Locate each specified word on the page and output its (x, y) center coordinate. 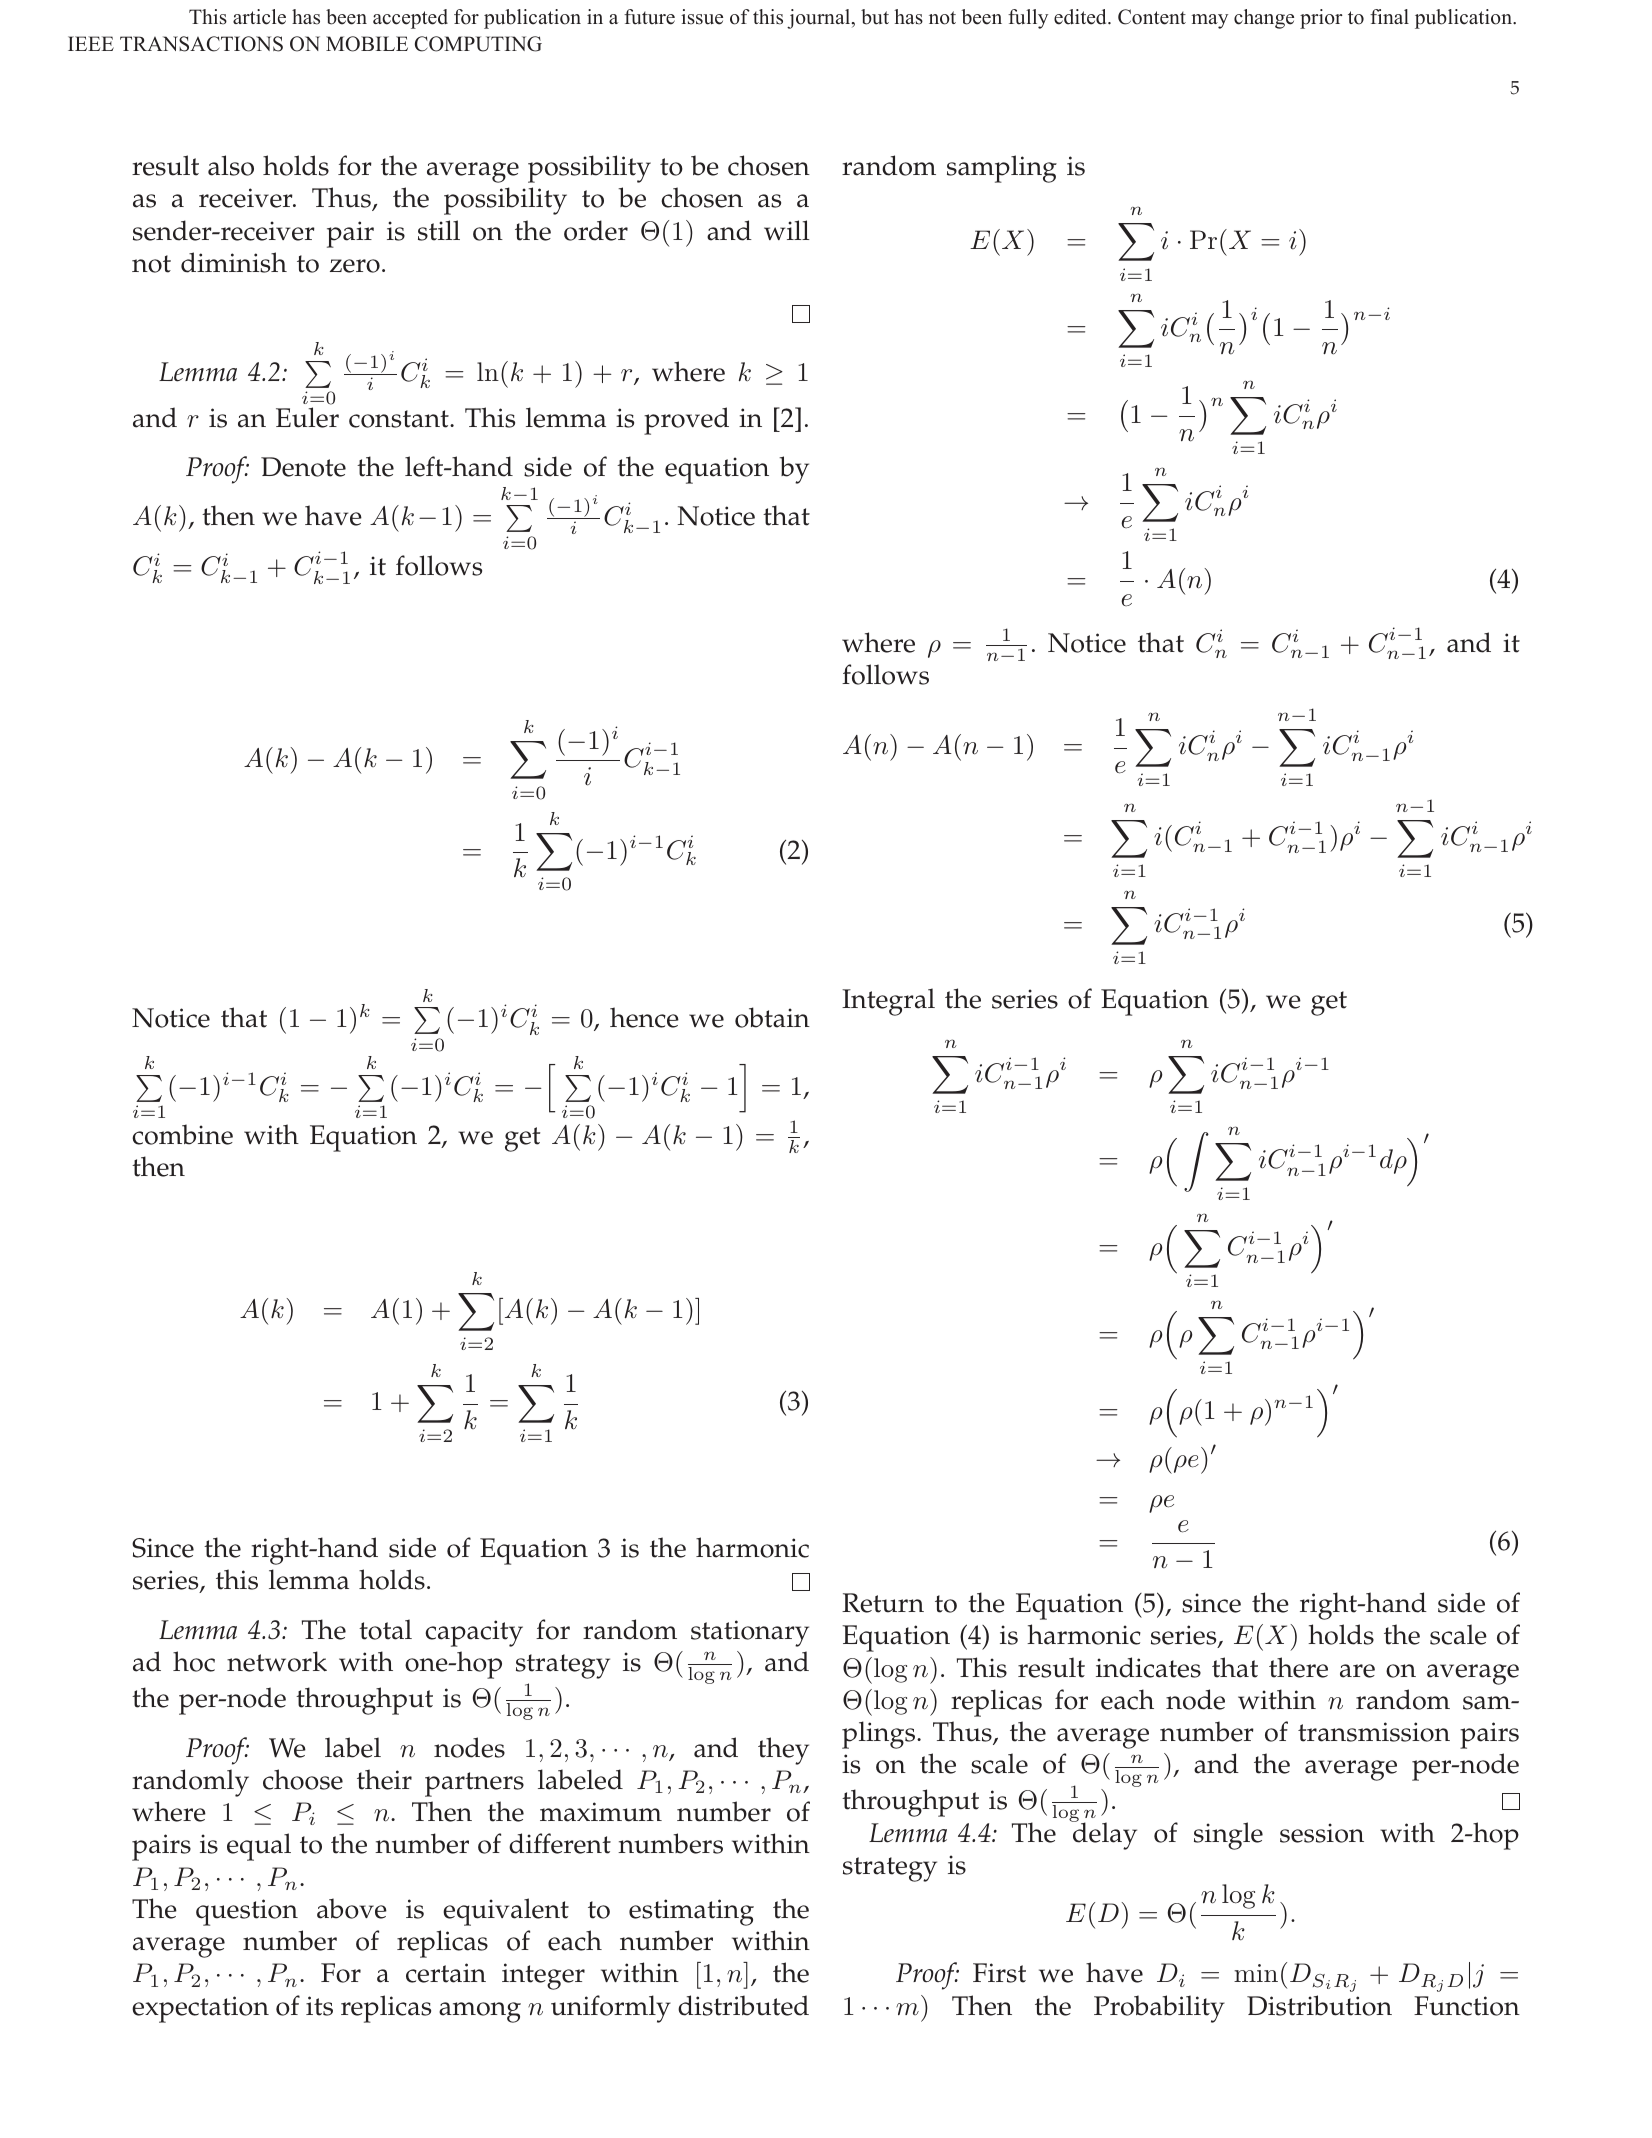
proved (686, 421)
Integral (888, 1002)
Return (883, 1603)
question (247, 1912)
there (1298, 1667)
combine (182, 1134)
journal (820, 19)
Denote (303, 467)
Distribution (1319, 2005)
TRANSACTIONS (201, 44)
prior (1321, 19)
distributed (743, 2005)
